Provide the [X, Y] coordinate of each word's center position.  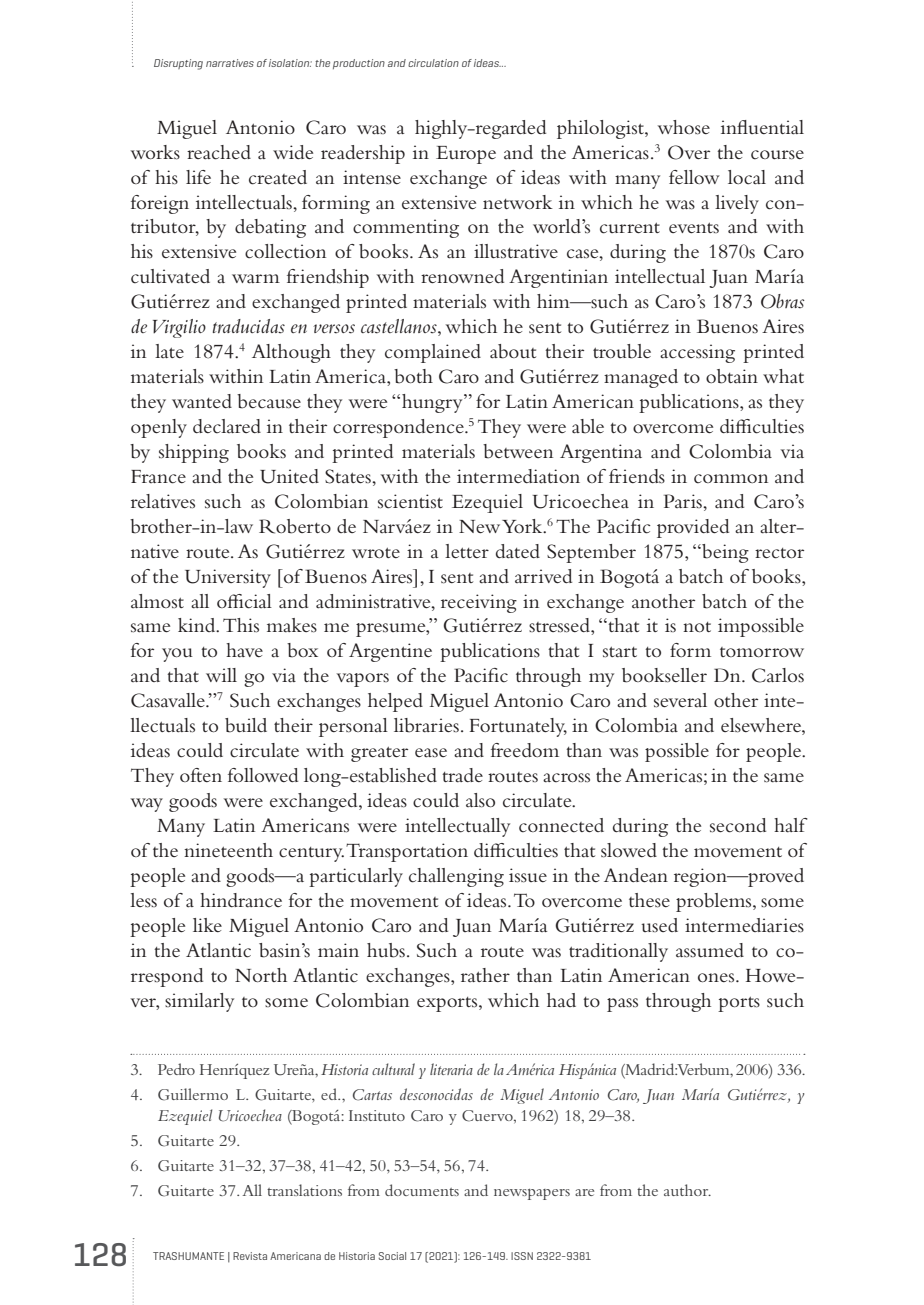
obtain [732, 376]
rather [485, 975]
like [207, 925]
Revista [250, 1256]
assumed [710, 950]
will [221, 675]
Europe [466, 155]
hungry [433, 403]
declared [227, 426]
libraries [426, 725]
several [680, 700]
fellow [694, 177]
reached [219, 152]
